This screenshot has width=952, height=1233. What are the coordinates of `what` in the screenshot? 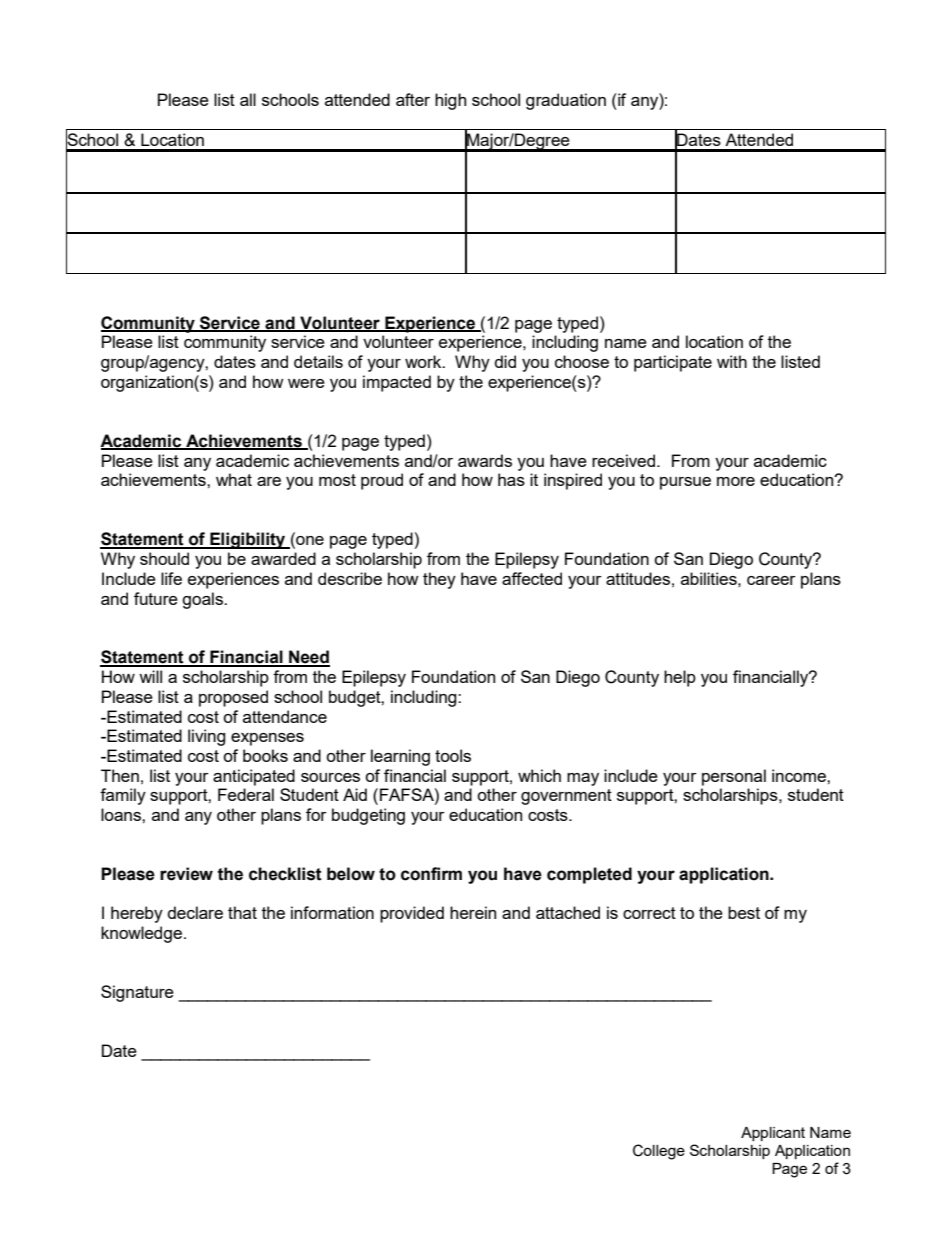 It's located at (234, 479).
